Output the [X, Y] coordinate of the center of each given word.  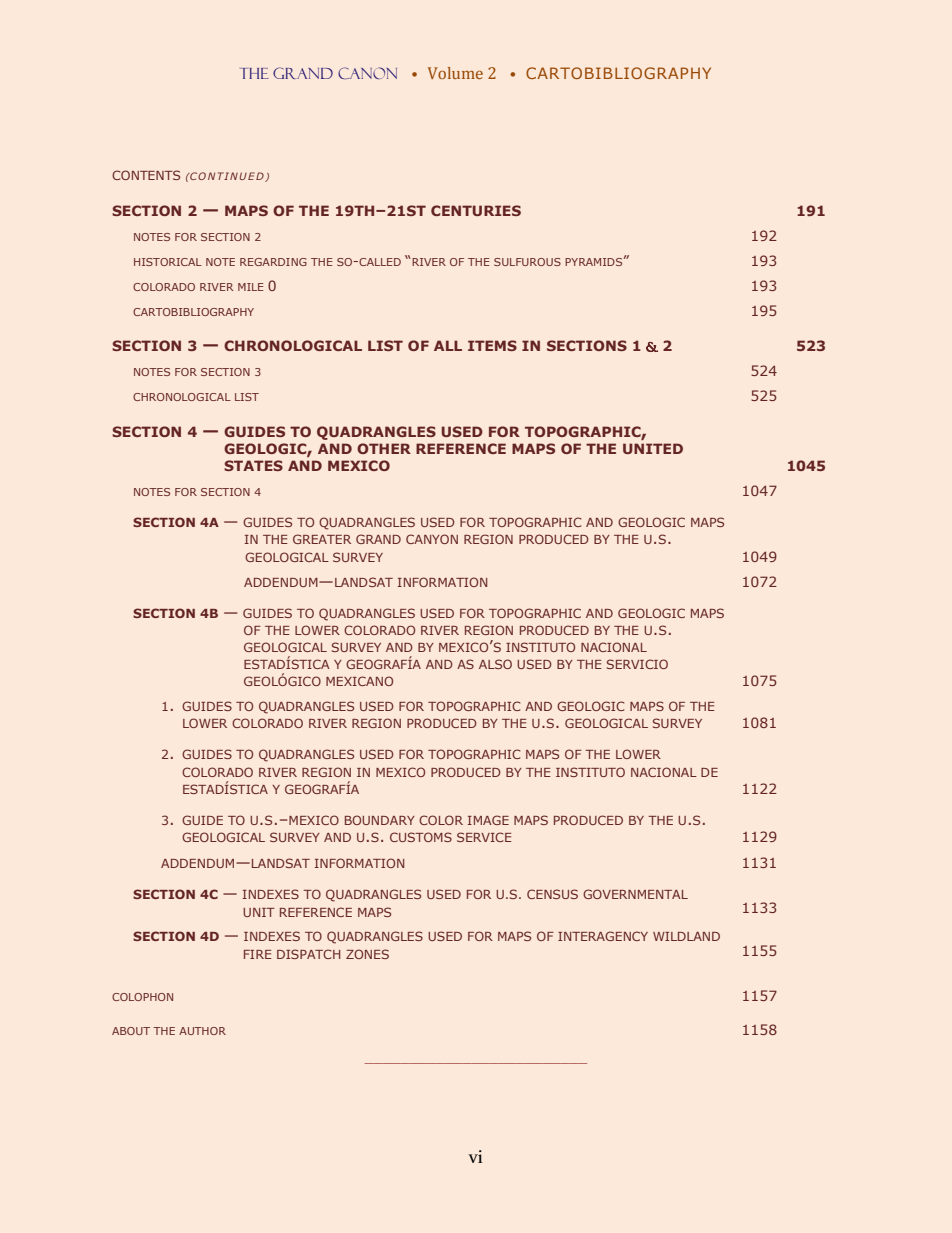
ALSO [495, 664]
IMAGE [488, 820]
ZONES [367, 954]
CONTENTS [146, 175]
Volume [455, 73]
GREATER [322, 539]
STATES [253, 465]
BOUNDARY [380, 820]
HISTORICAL [168, 262]
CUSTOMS [421, 837]
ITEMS [492, 345]
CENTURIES [476, 210]
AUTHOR [202, 1031]
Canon [367, 73]
